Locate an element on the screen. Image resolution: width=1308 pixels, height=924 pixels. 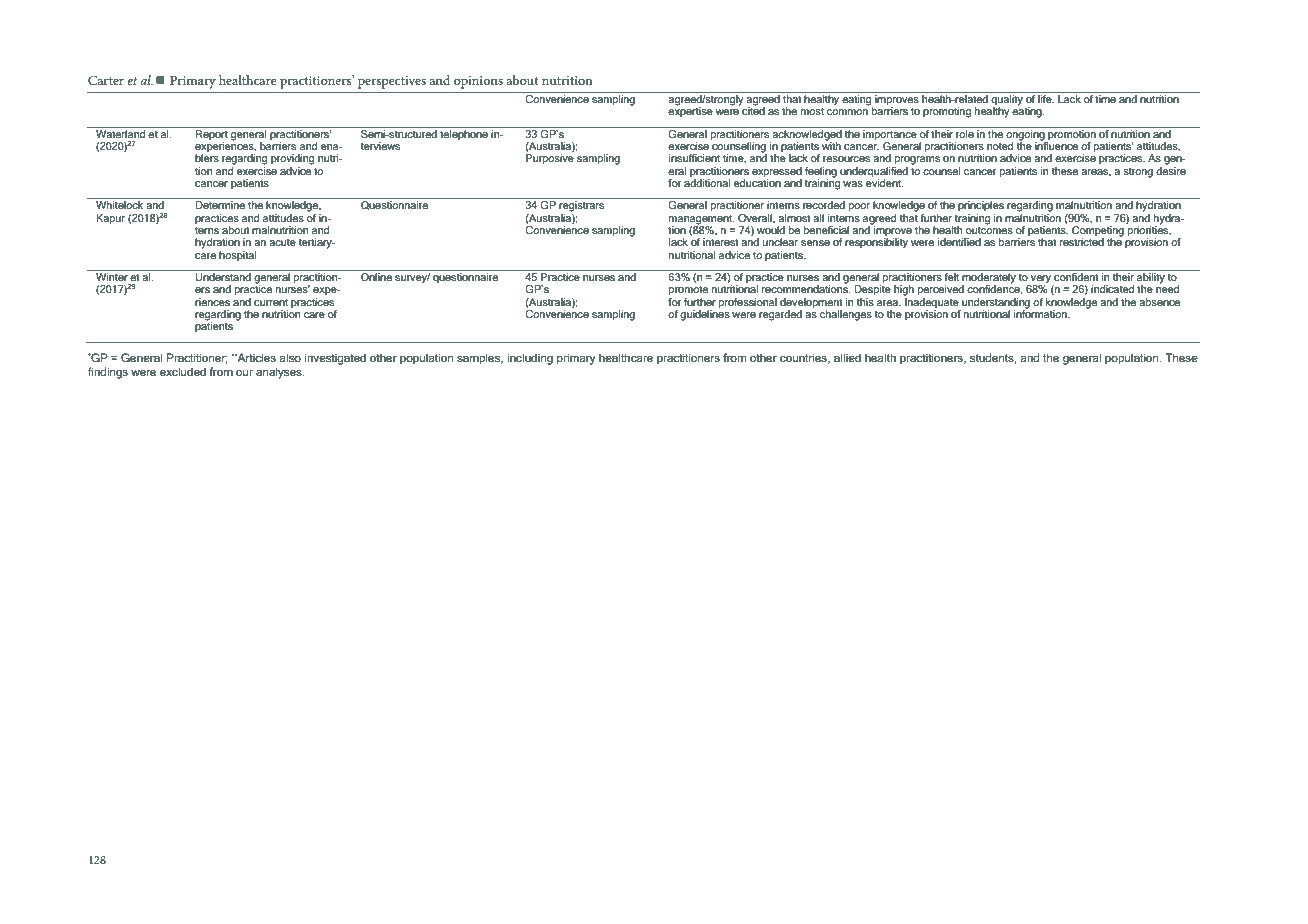
Online is located at coordinates (376, 277).
